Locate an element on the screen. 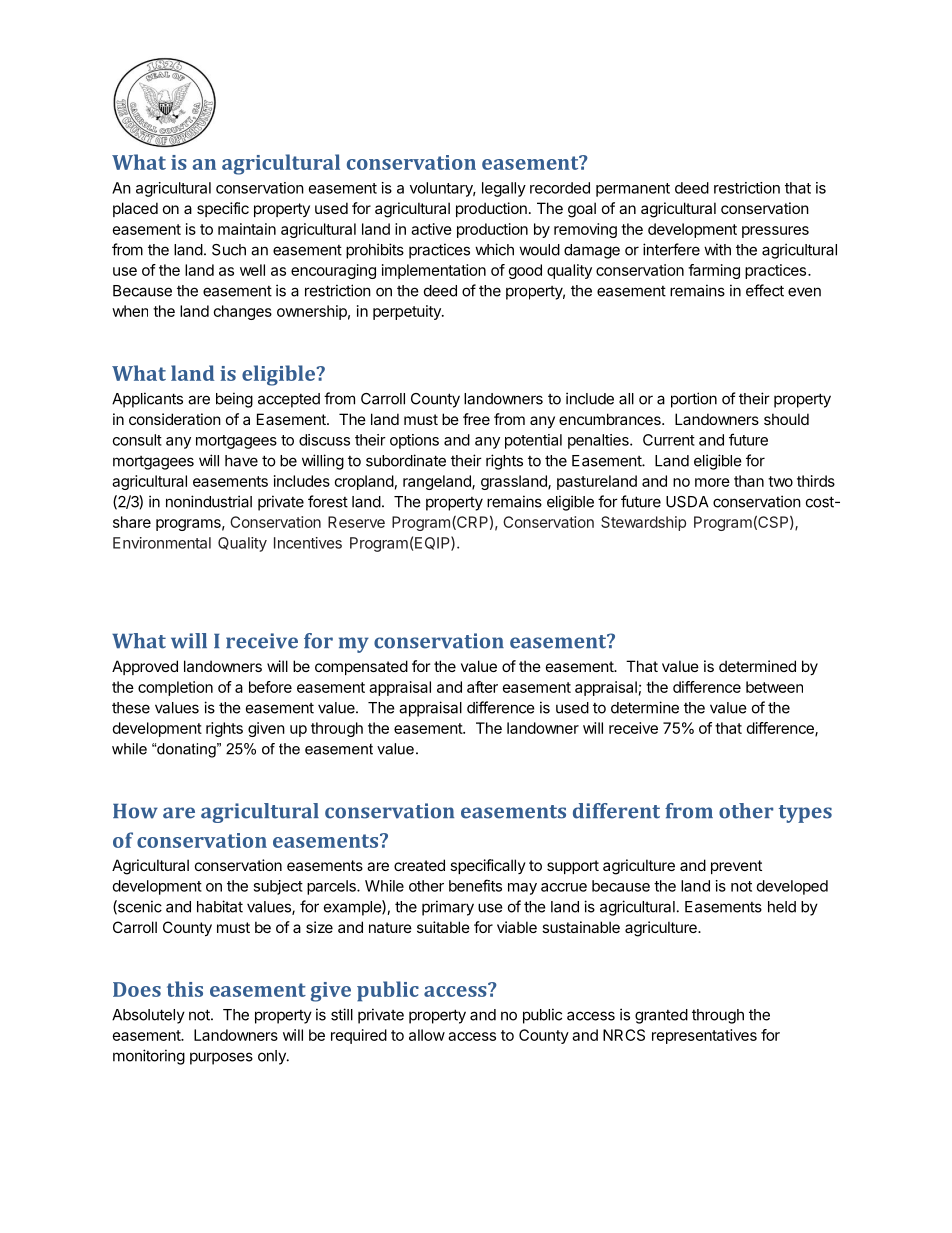  How is located at coordinates (135, 811).
